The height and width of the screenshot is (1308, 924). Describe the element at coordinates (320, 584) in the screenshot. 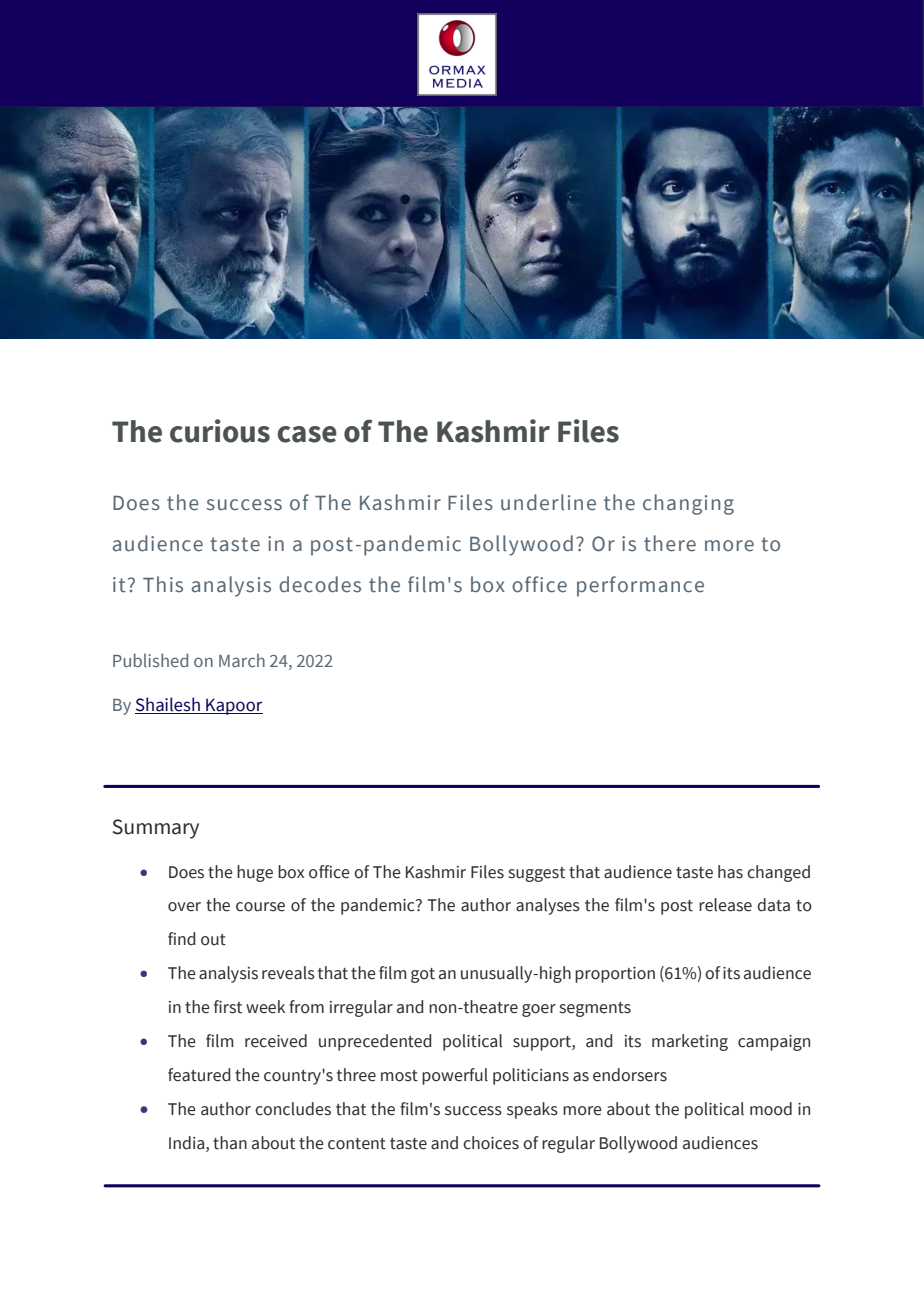

I see `decodes` at that location.
